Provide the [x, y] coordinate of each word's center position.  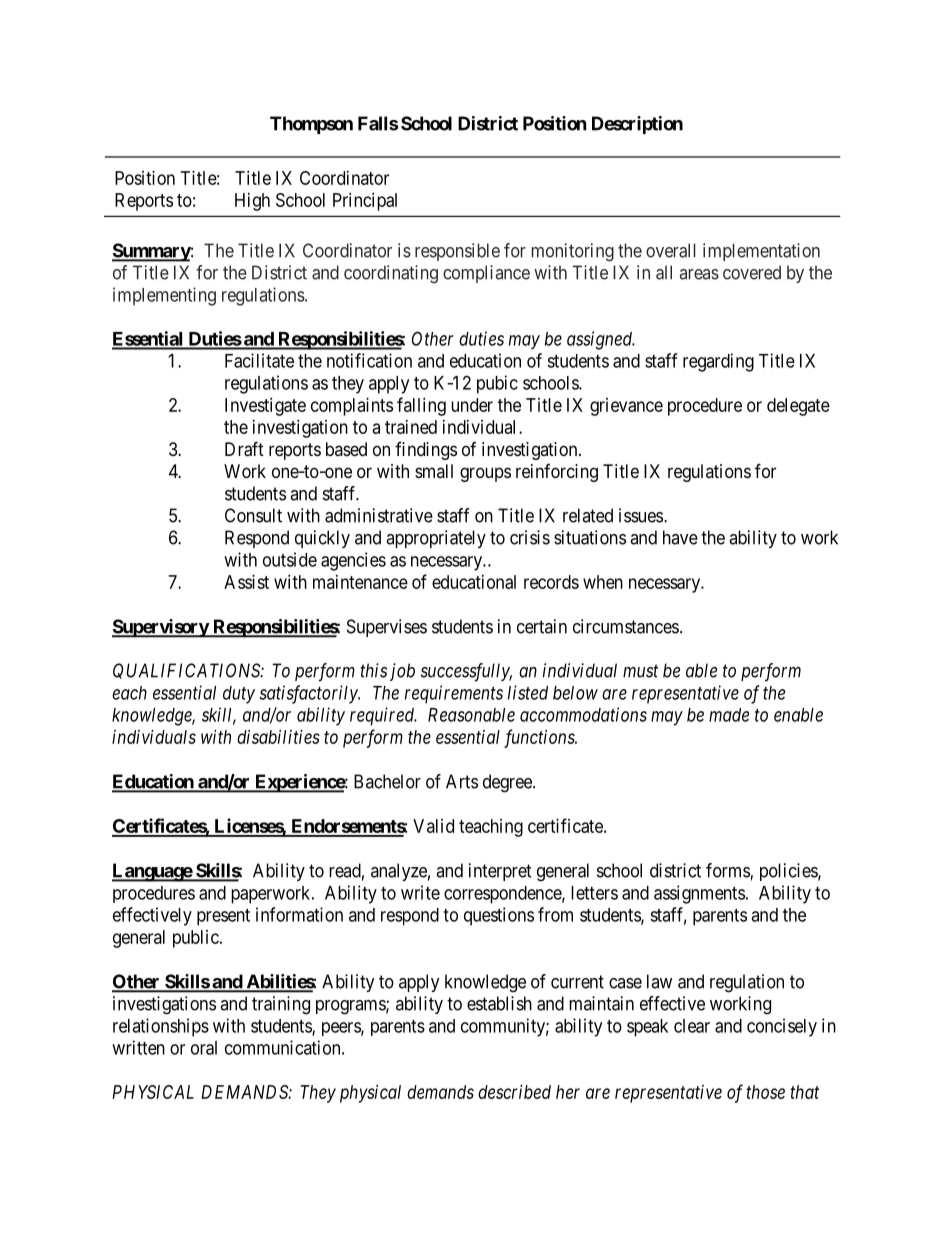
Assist [246, 582]
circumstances [626, 626]
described [514, 1092]
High [252, 202]
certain [542, 626]
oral [204, 1048]
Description [637, 125]
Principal [365, 202]
